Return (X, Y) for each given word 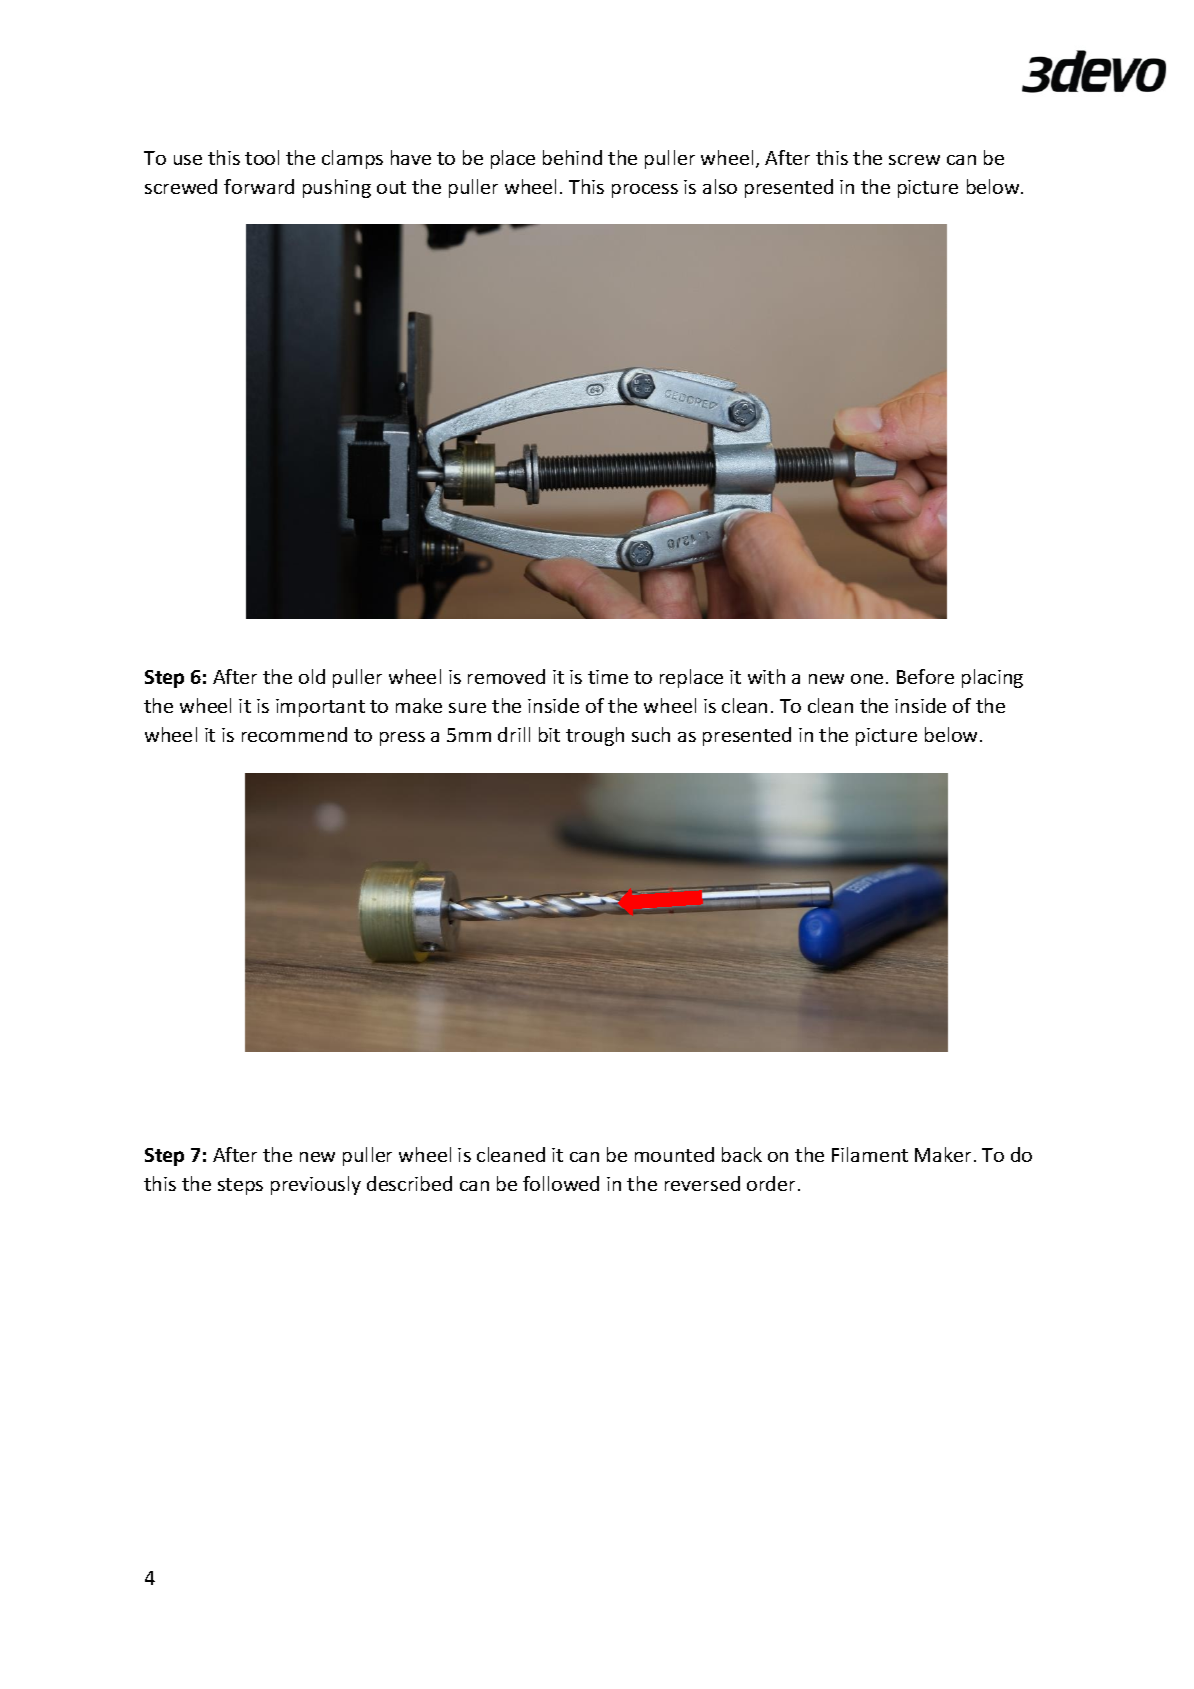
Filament (870, 1154)
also (720, 186)
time (608, 677)
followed (561, 1183)
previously (316, 1185)
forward (259, 186)
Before (925, 676)
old (312, 676)
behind (572, 157)
